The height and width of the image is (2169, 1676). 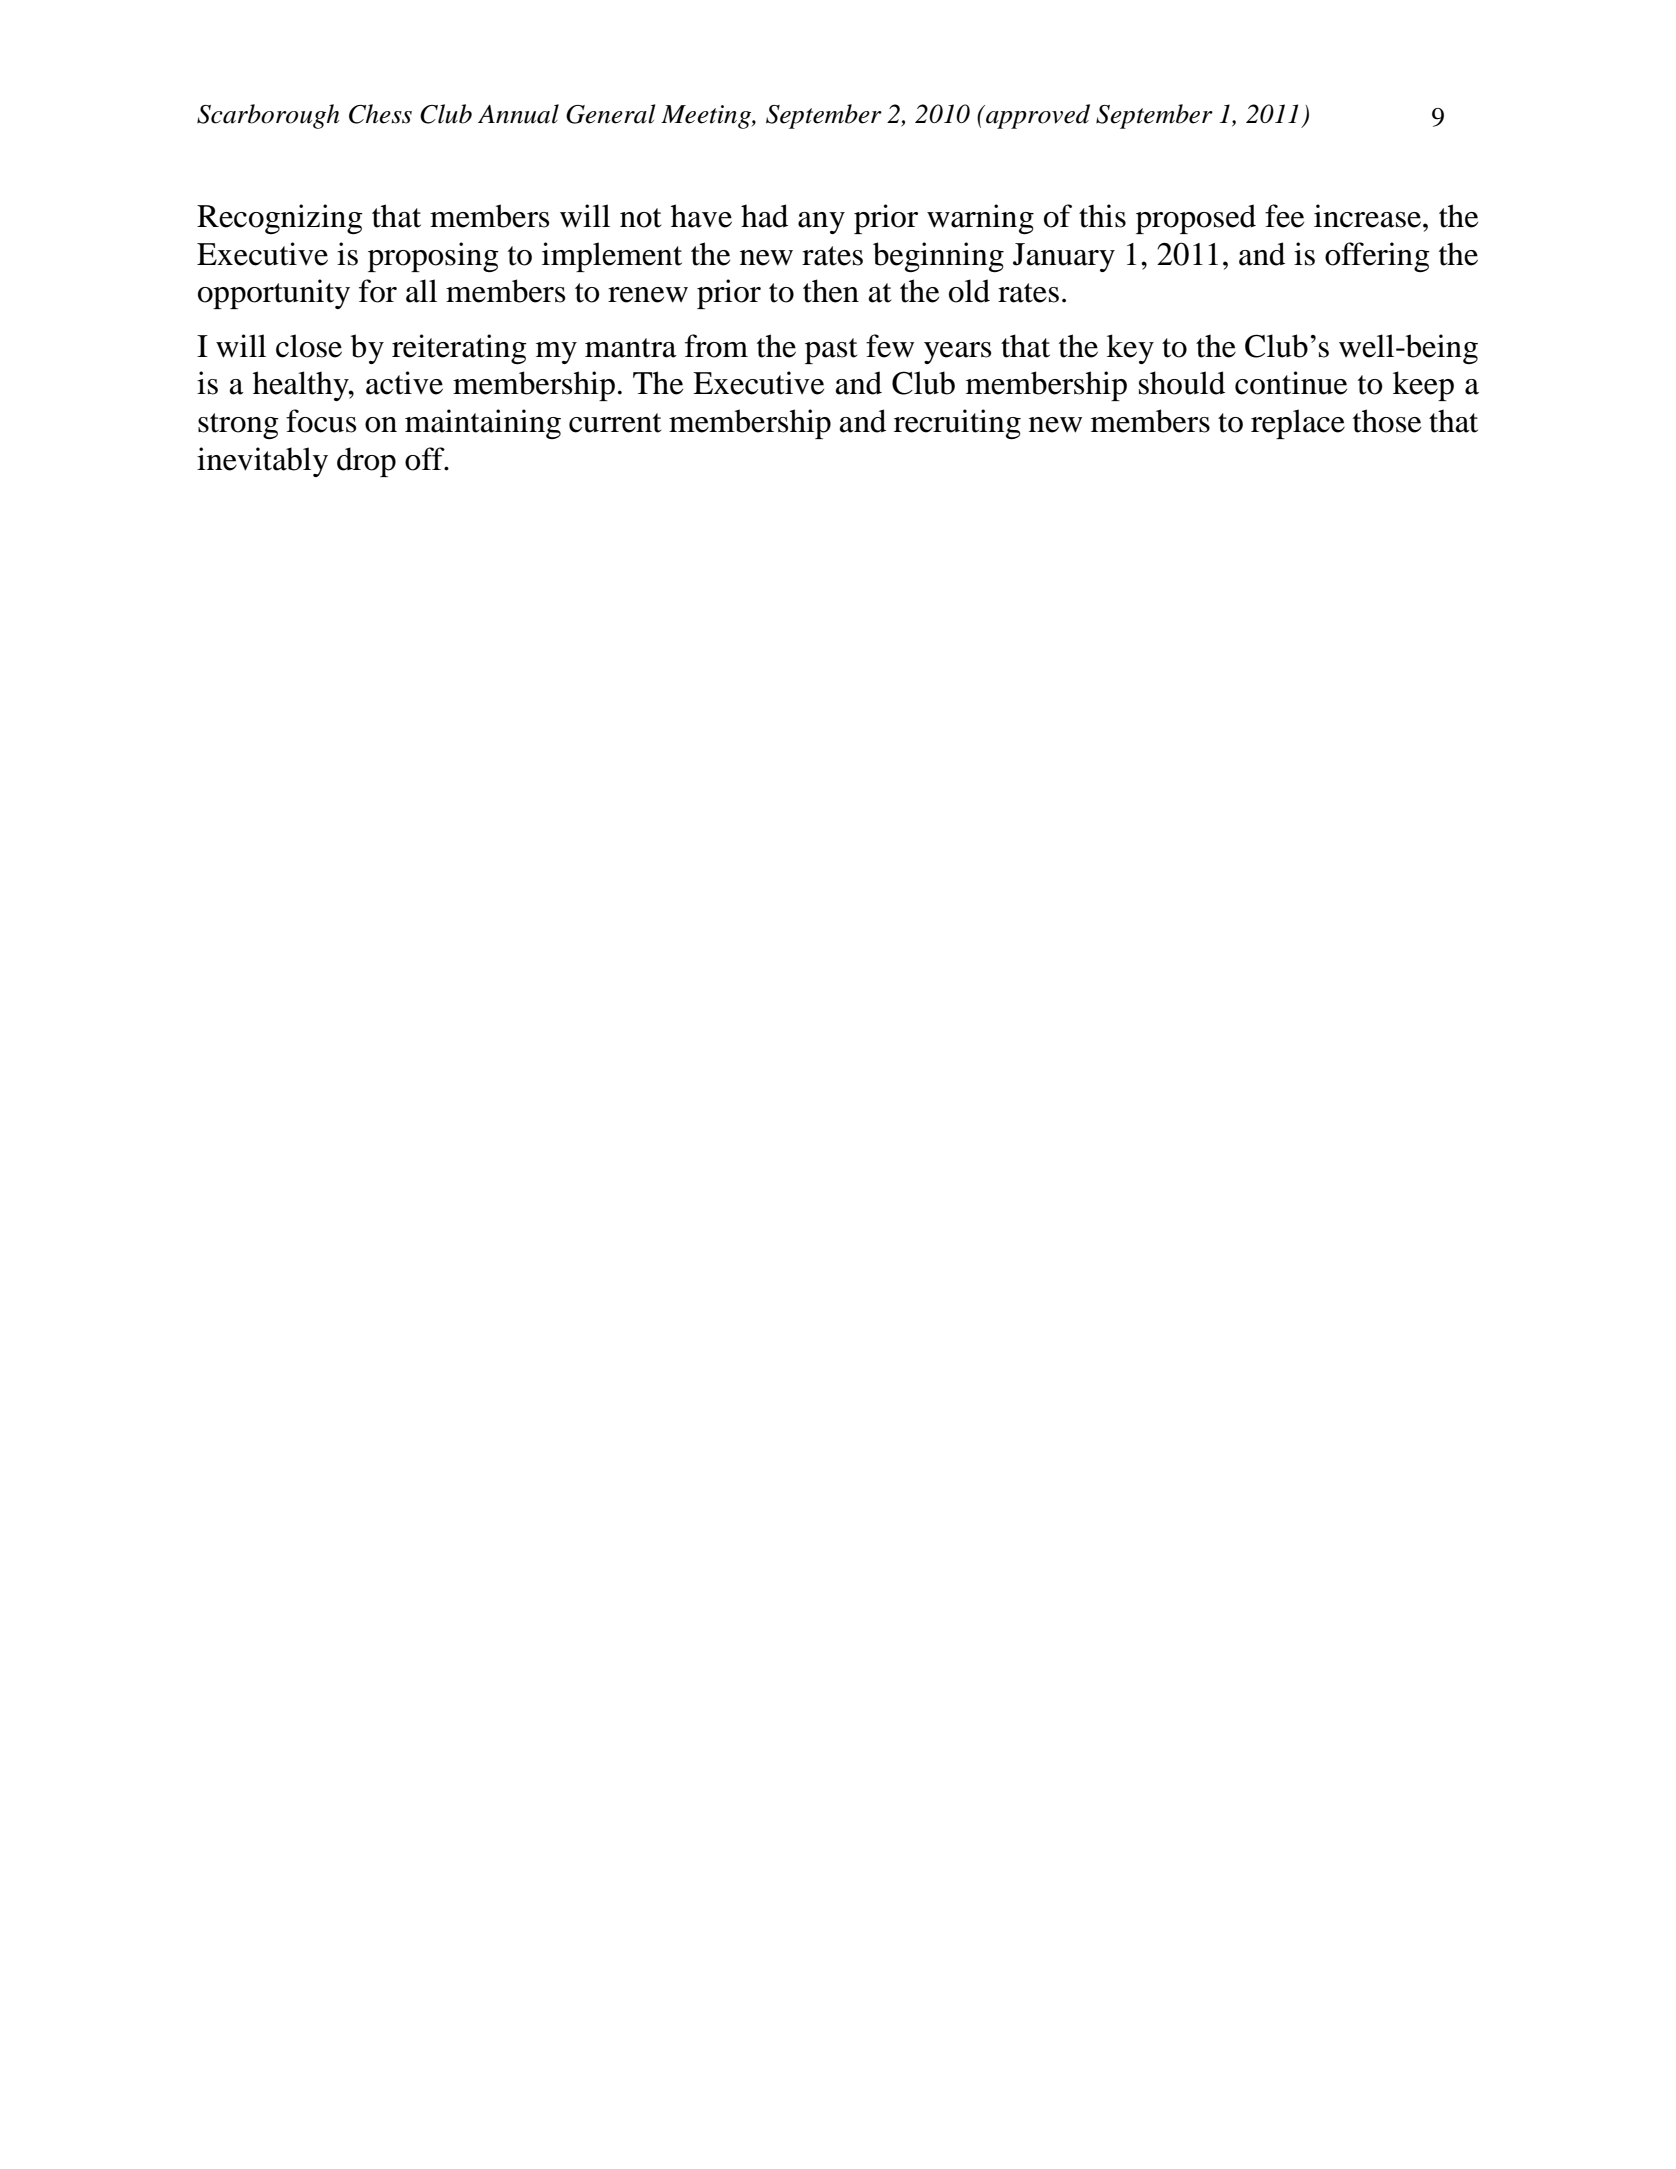 I want to click on Meeting, so click(x=707, y=117).
